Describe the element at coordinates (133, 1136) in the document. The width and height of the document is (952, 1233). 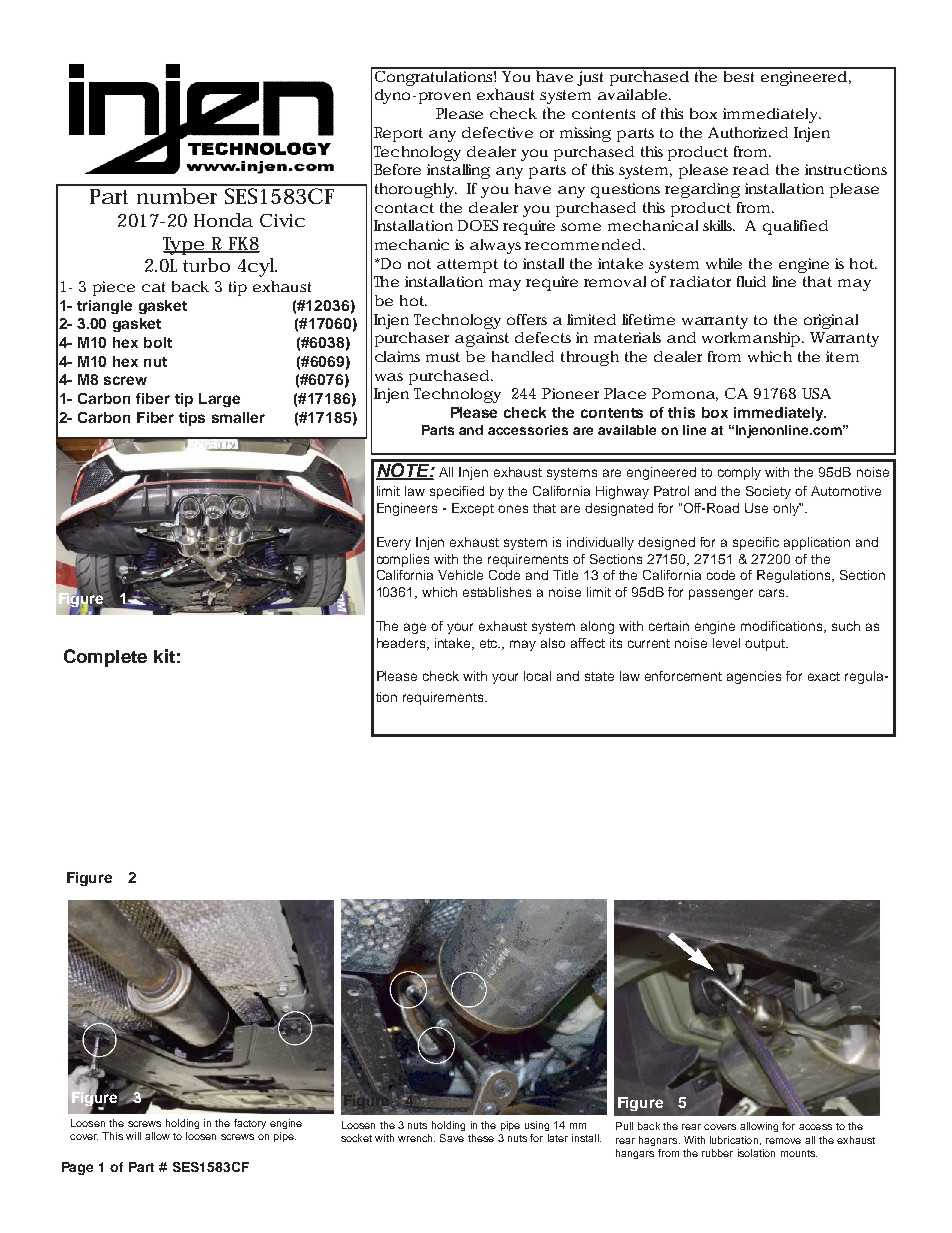
I see `will` at that location.
